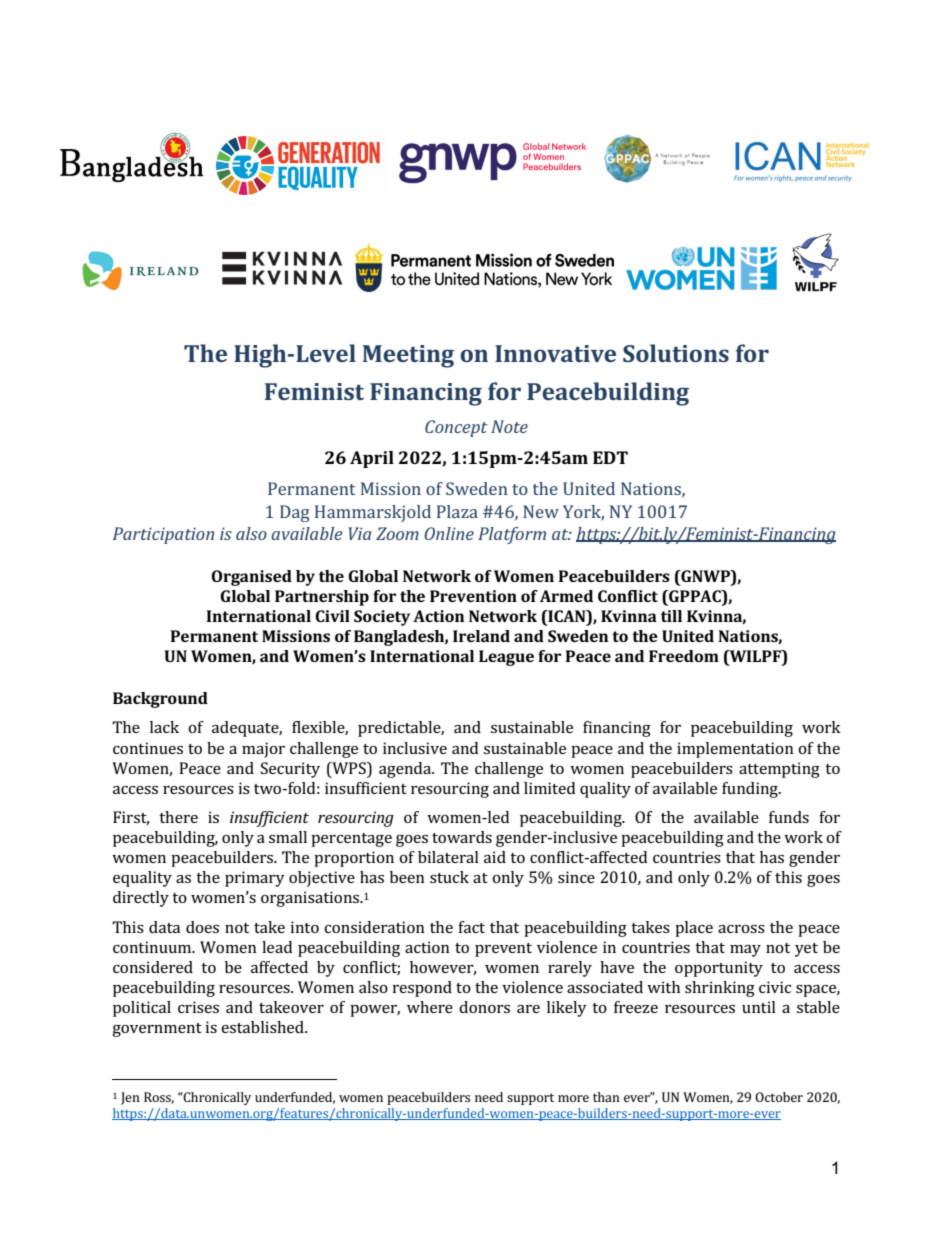 The height and width of the image is (1233, 952). What do you see at coordinates (555, 353) in the image?
I see `Innovative` at bounding box center [555, 353].
